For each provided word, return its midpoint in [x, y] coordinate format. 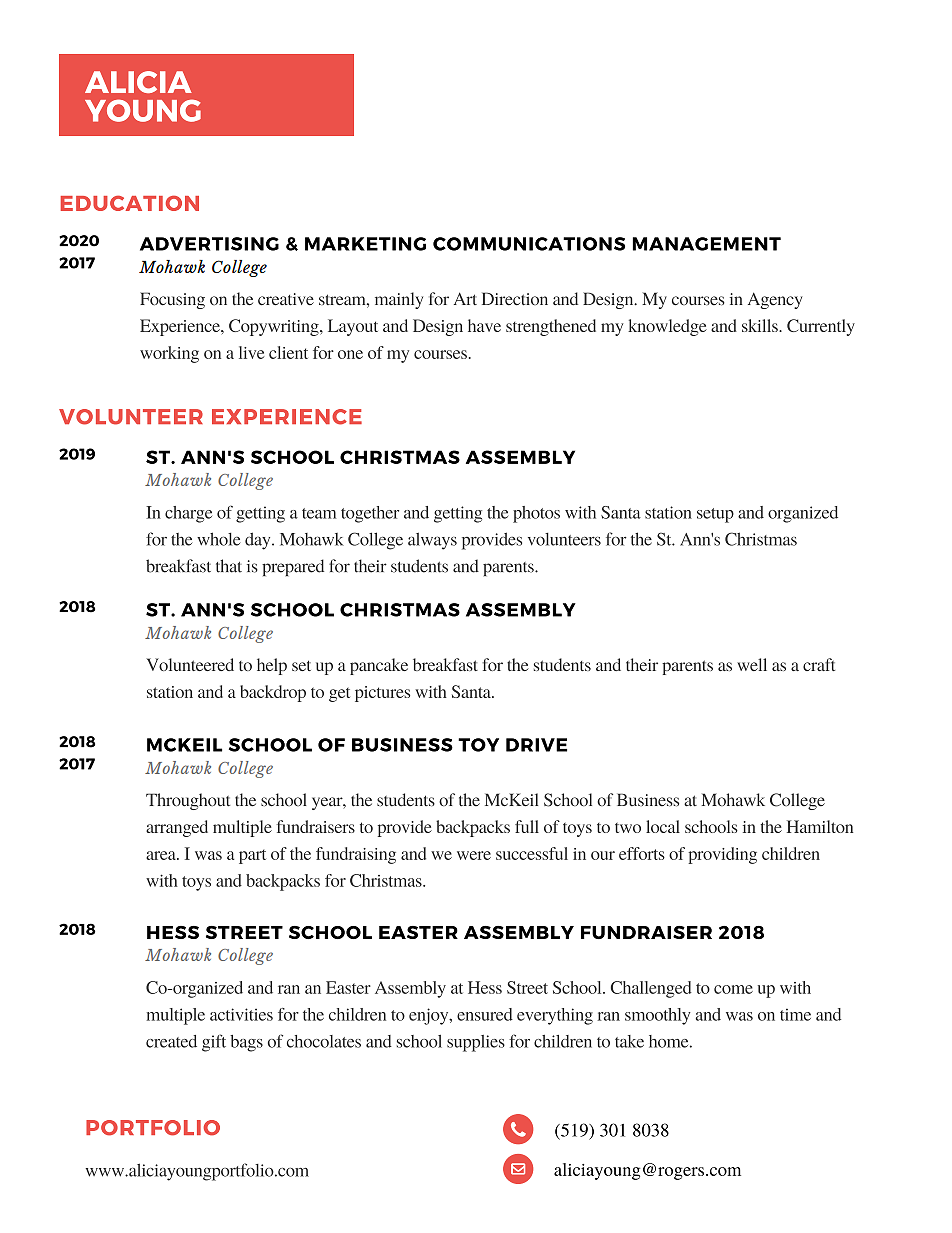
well [752, 664]
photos [536, 514]
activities [241, 1014]
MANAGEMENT [706, 244]
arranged [177, 828]
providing [722, 855]
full [527, 826]
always [432, 541]
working [169, 354]
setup [715, 515]
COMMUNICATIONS [529, 244]
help [272, 666]
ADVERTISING [209, 244]
